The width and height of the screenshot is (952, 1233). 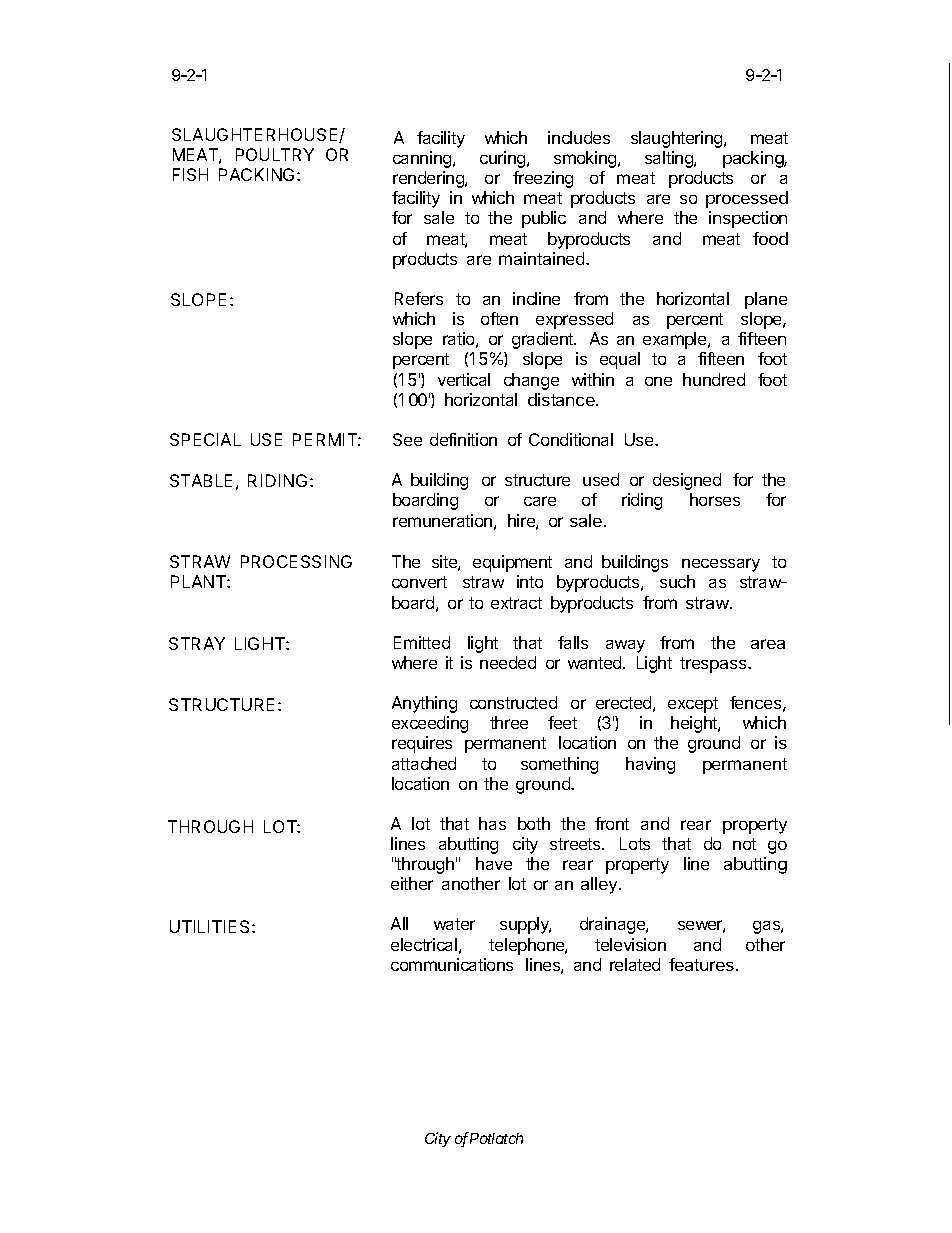 What do you see at coordinates (516, 603) in the screenshot?
I see `extract` at bounding box center [516, 603].
